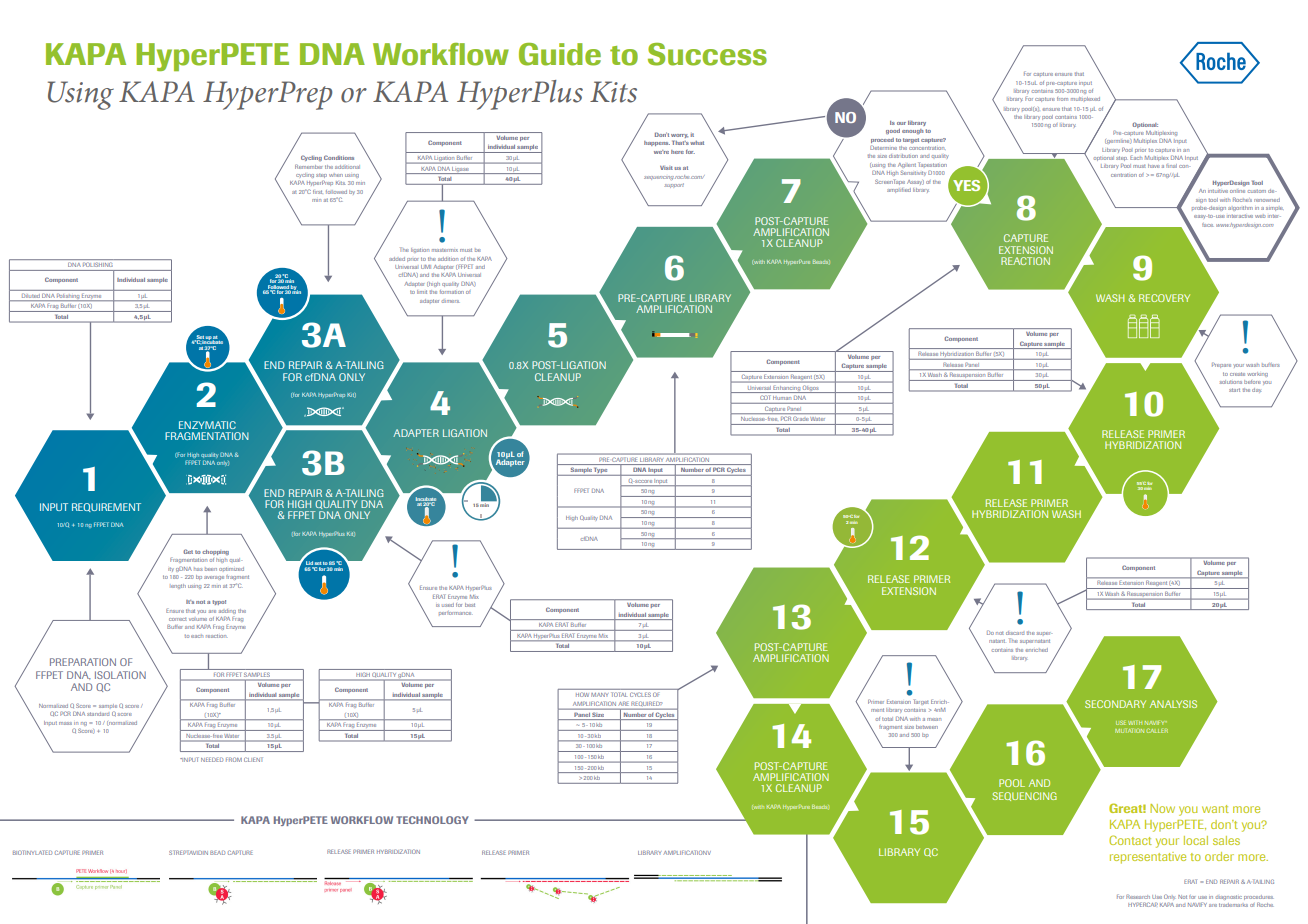  I want to click on Success, so click(707, 54).
